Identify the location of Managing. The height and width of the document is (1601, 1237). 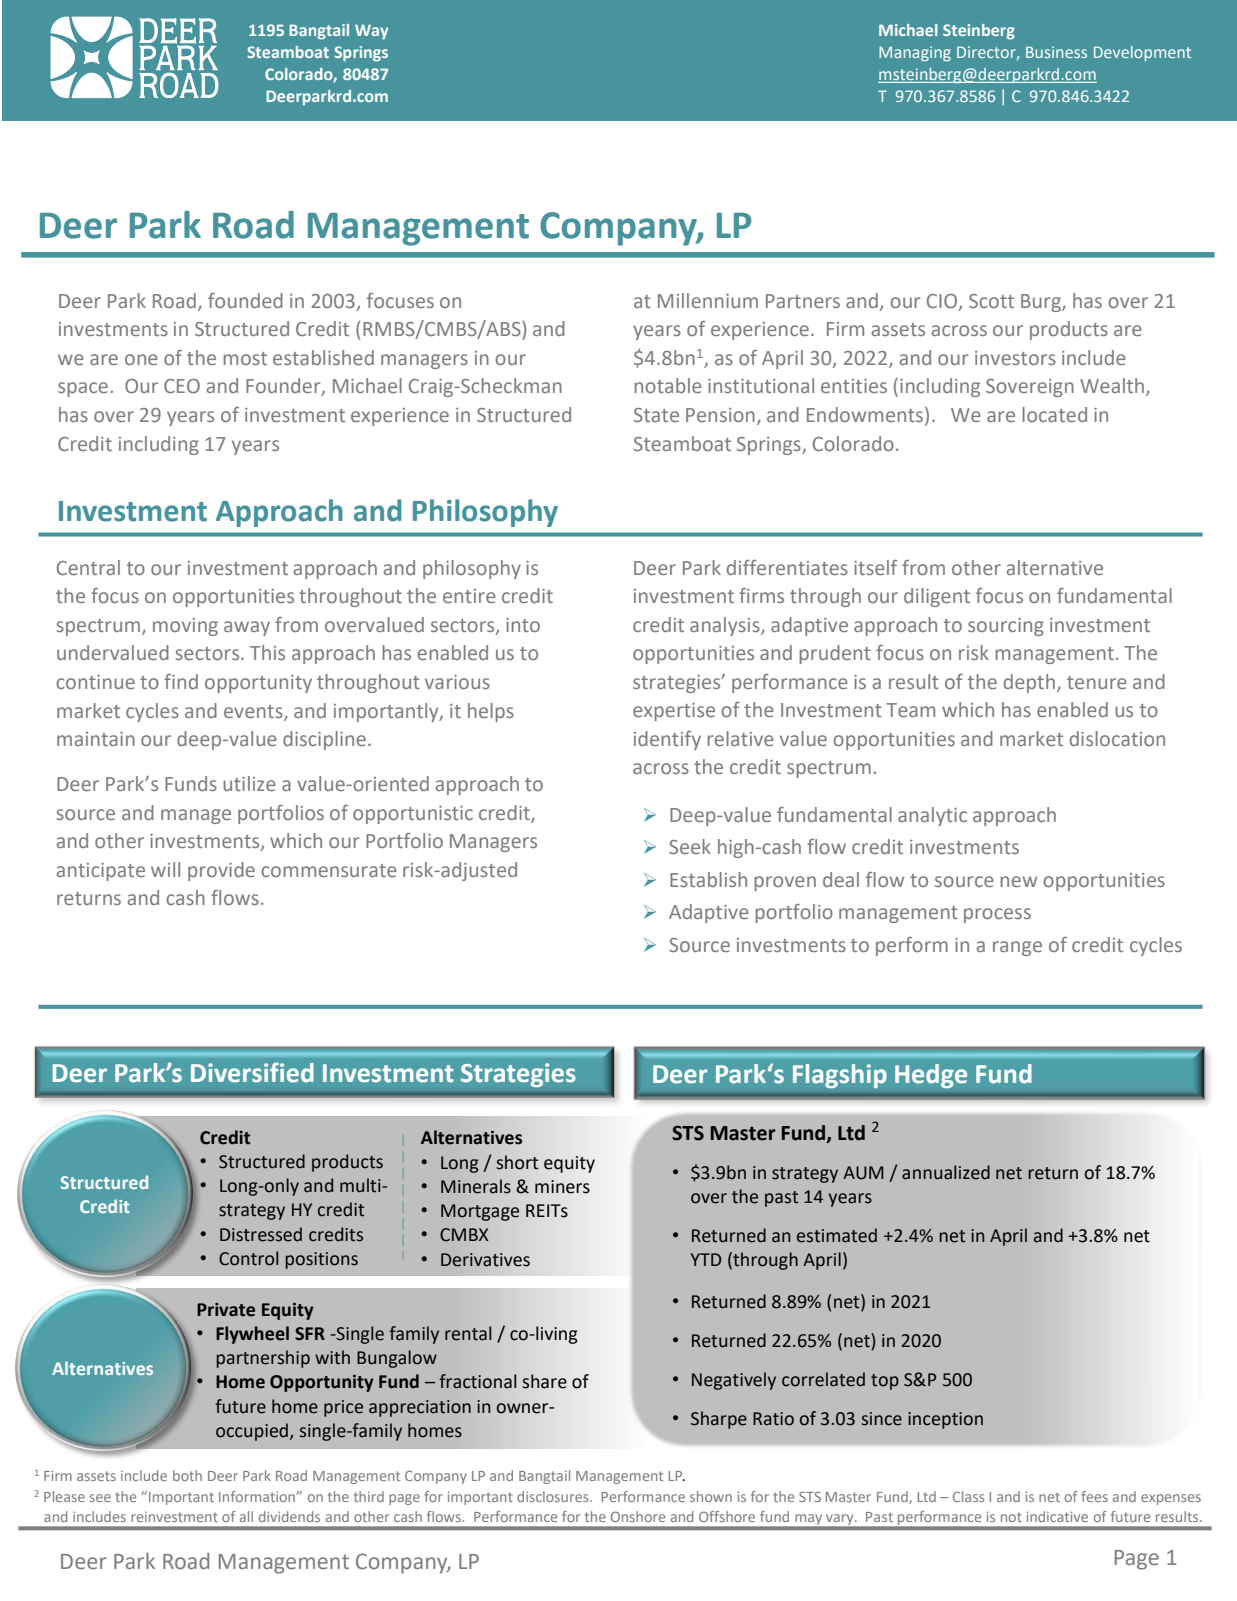
(915, 54).
